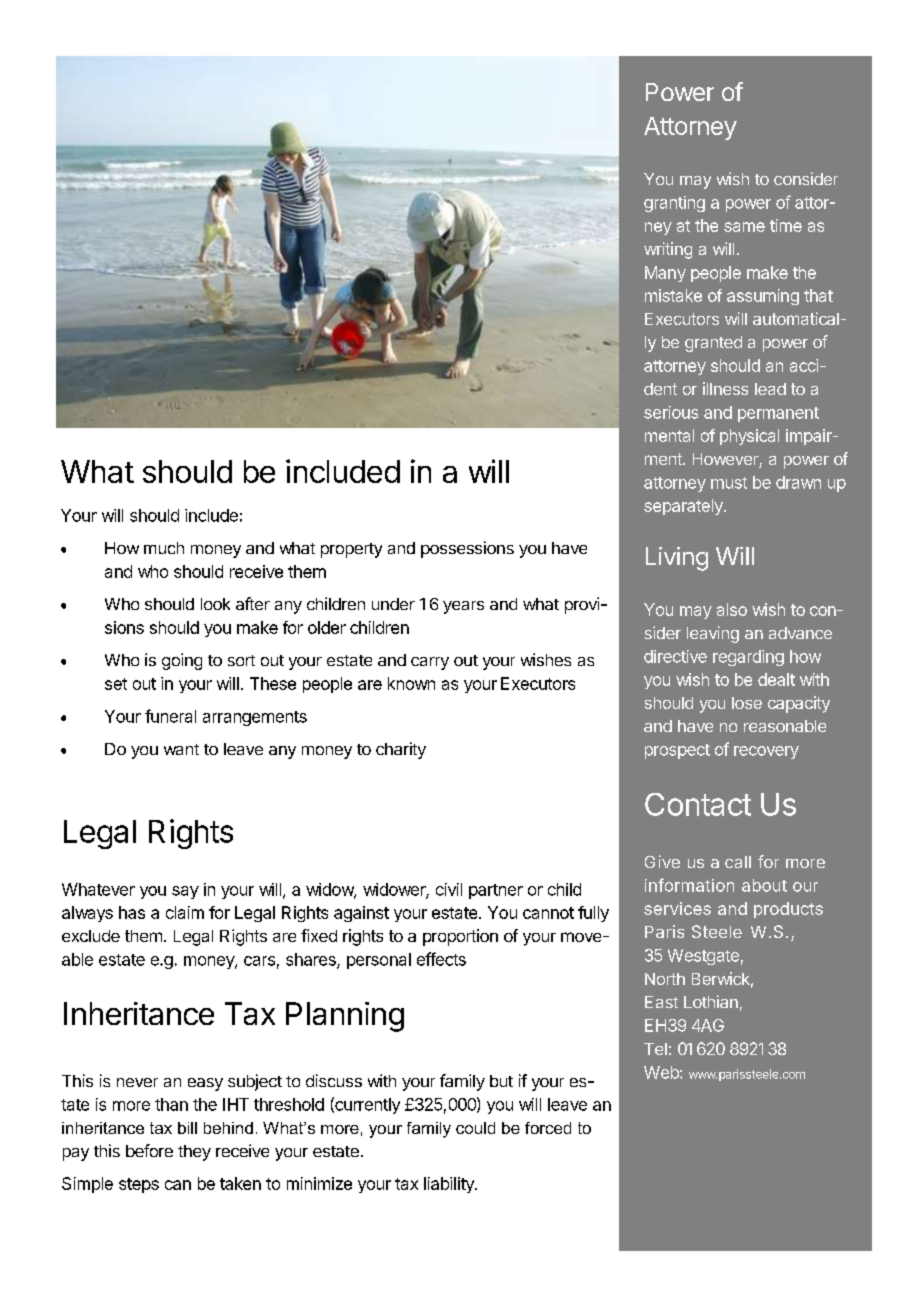 The image size is (924, 1307). I want to click on funeral, so click(170, 716).
